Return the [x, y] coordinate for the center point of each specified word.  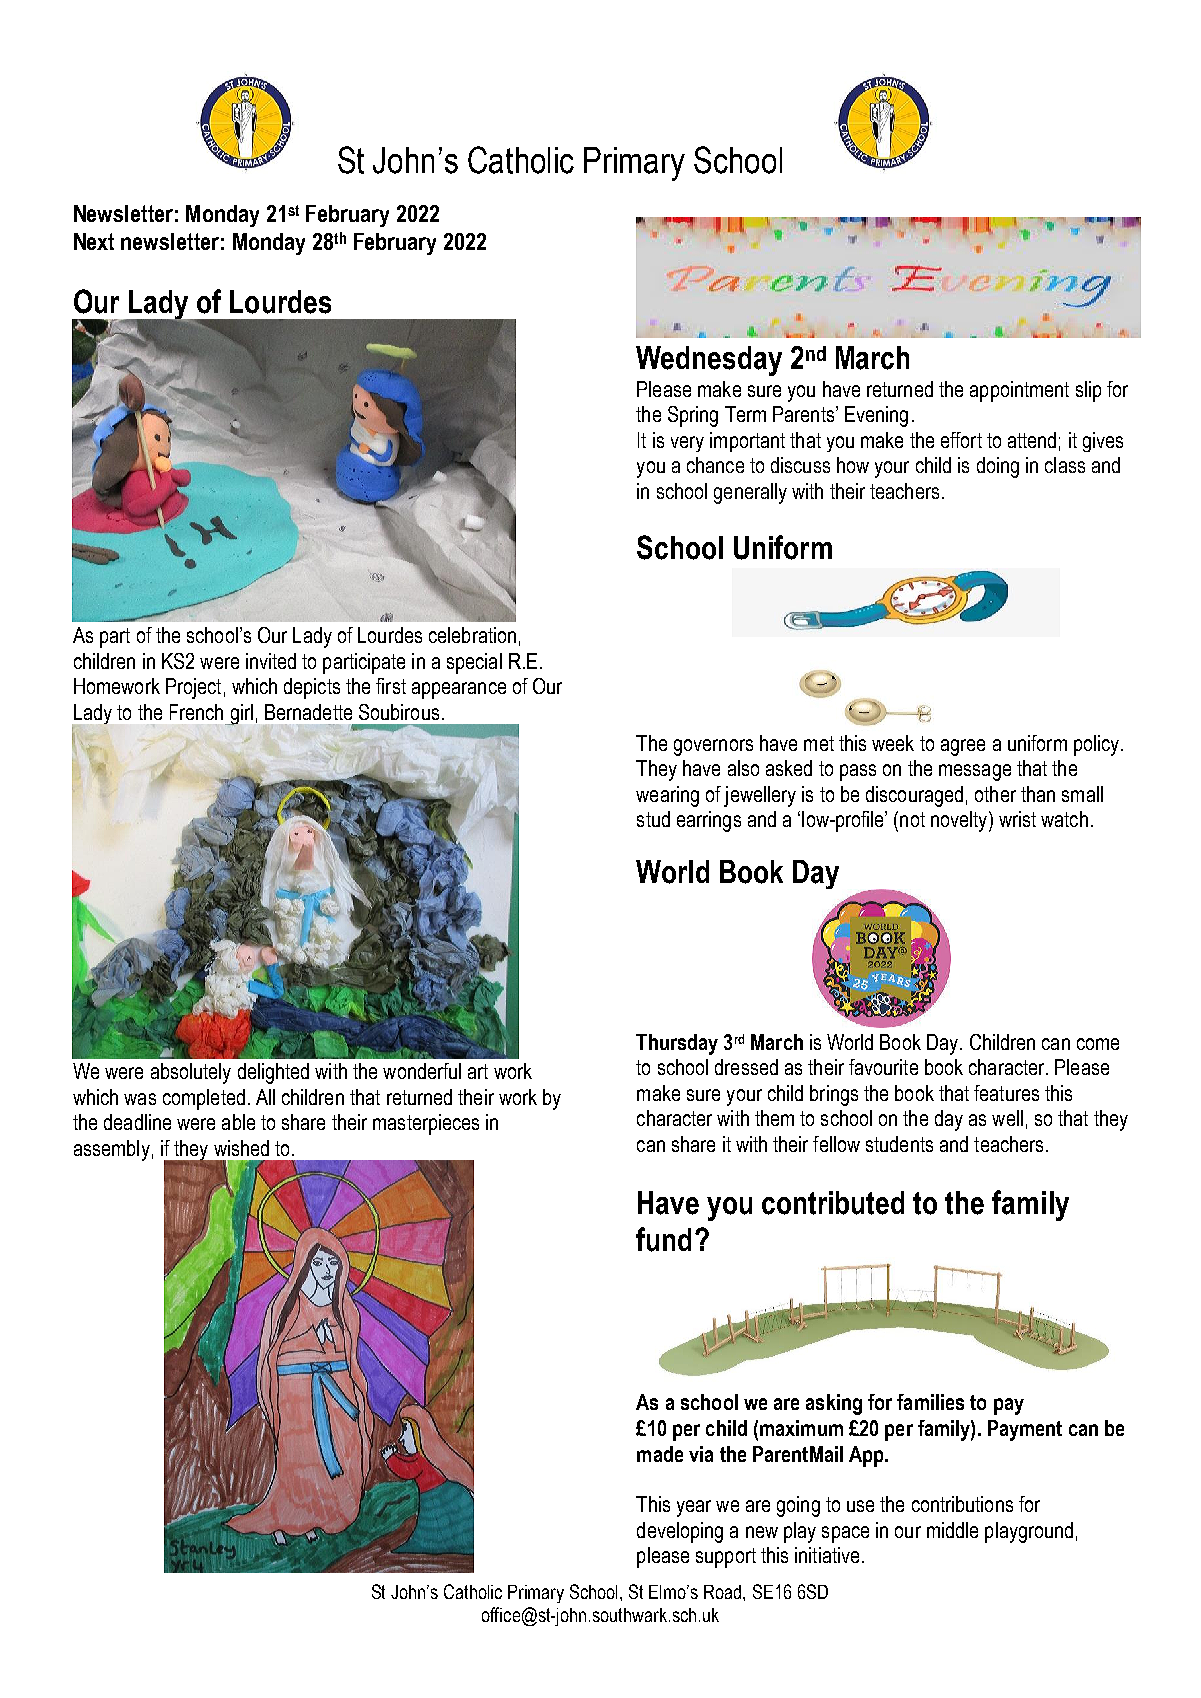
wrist [1017, 819]
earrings [709, 821]
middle [952, 1530]
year [694, 1508]
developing [680, 1532]
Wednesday [709, 361]
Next [94, 241]
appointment [1019, 391]
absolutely [191, 1073]
